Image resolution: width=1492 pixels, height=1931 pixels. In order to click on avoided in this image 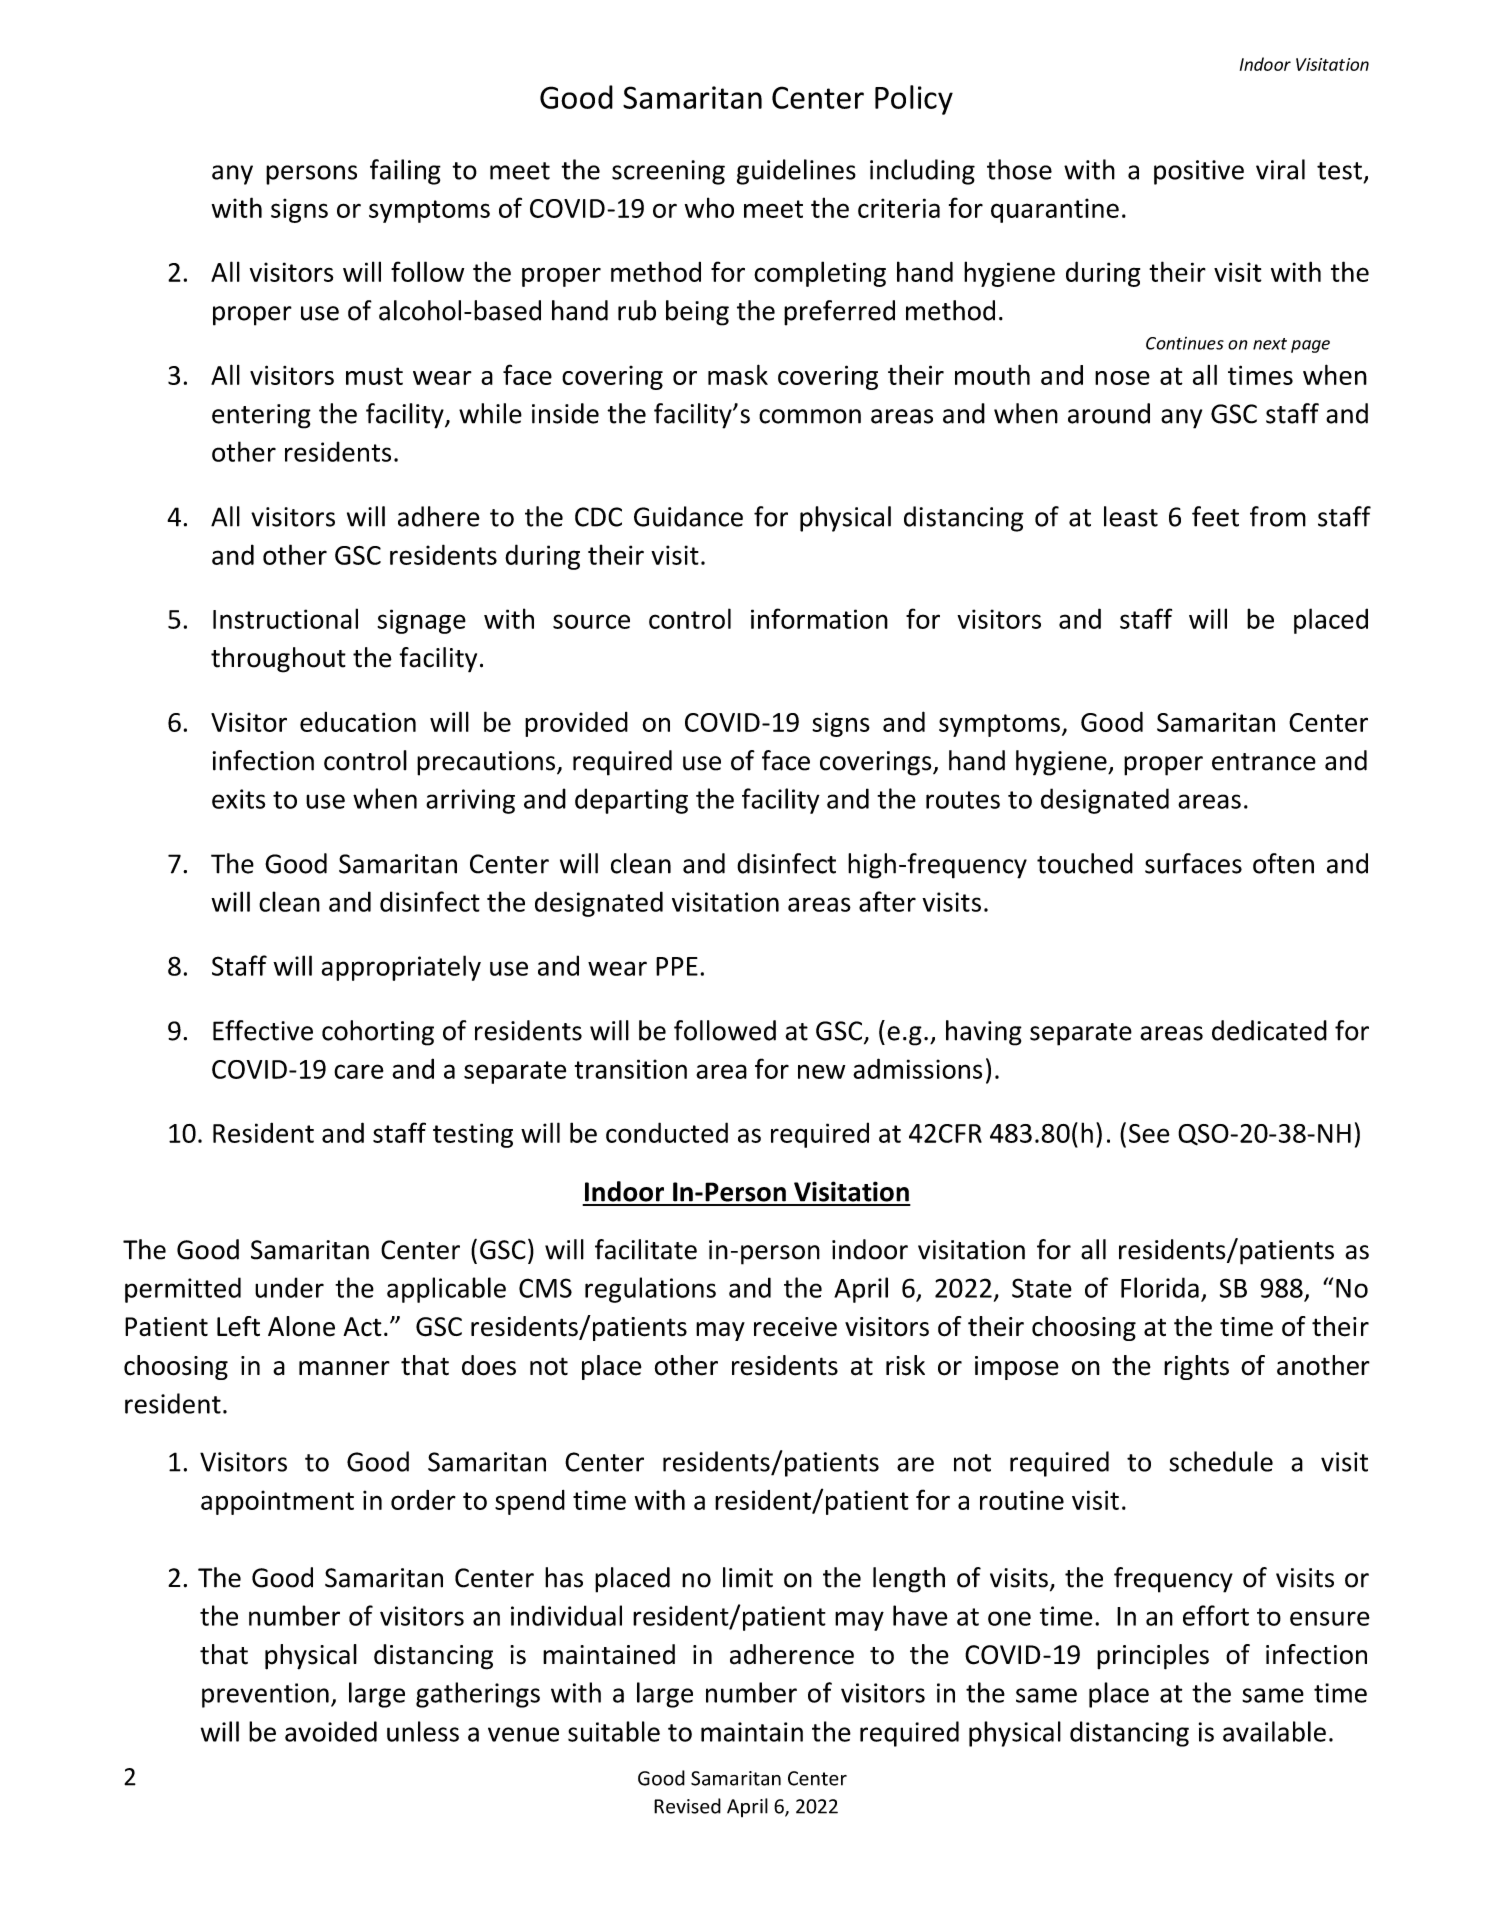, I will do `click(331, 1731)`.
